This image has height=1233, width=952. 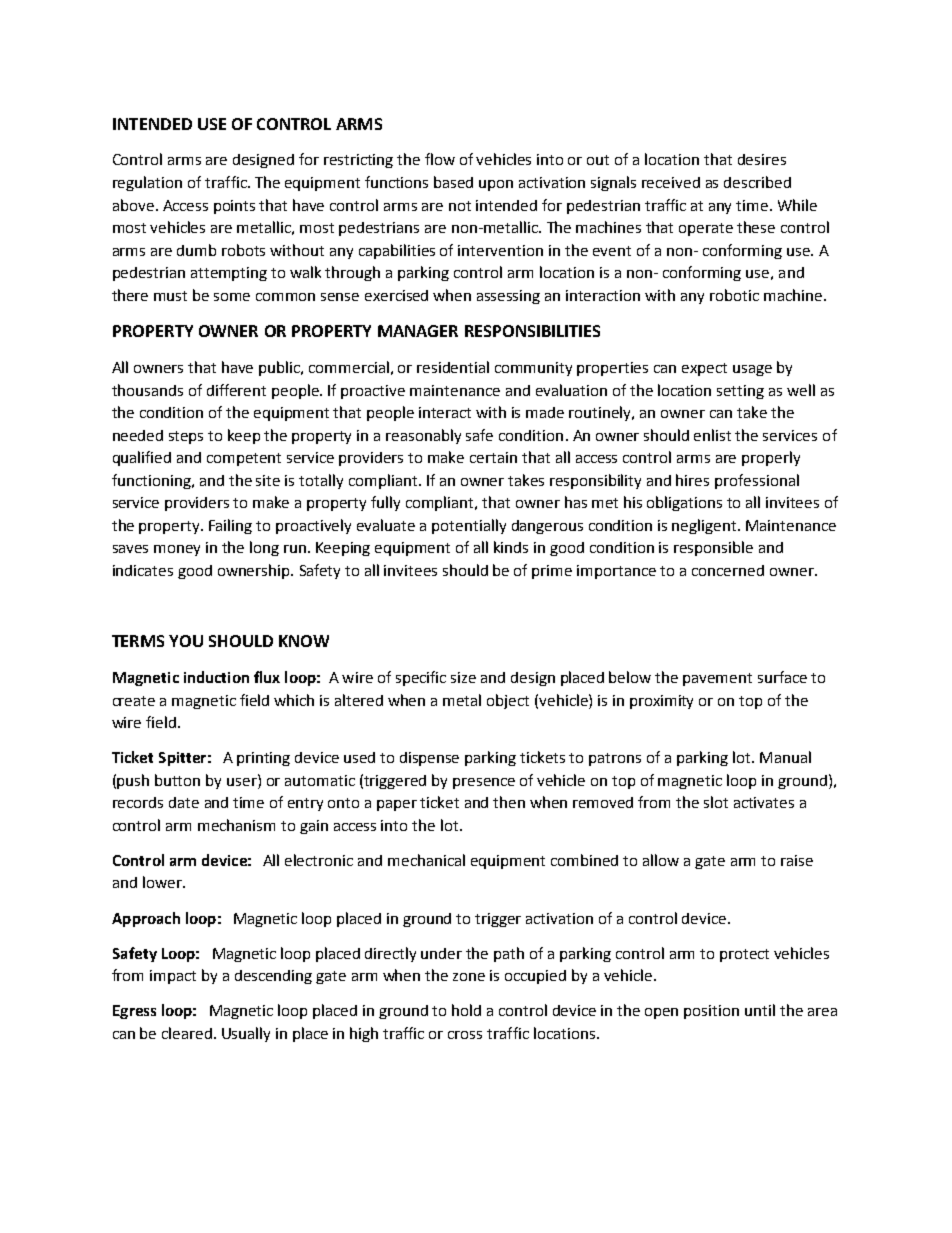 What do you see at coordinates (493, 457) in the image?
I see `certain` at bounding box center [493, 457].
